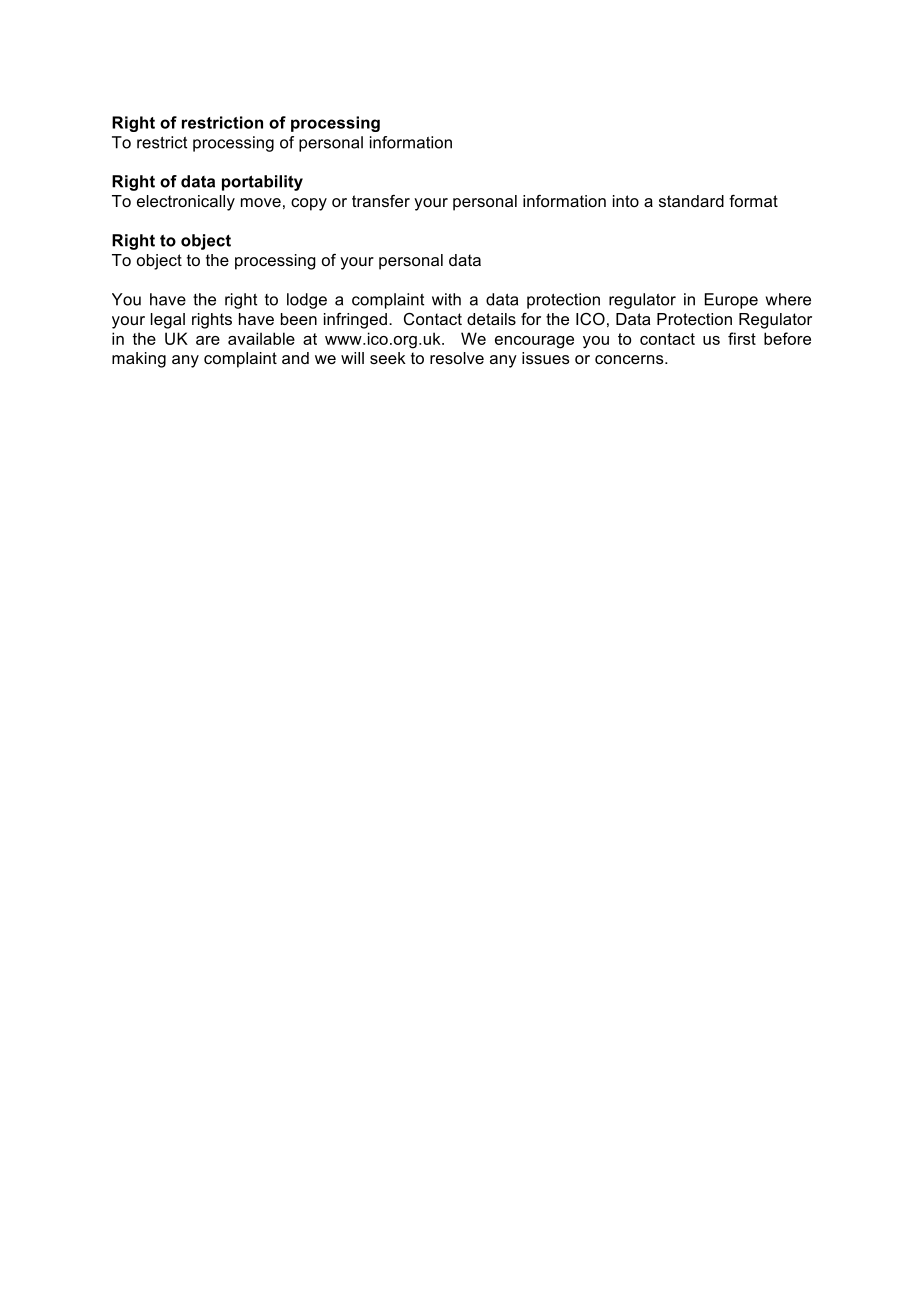 This page has height=1308, width=924. I want to click on with, so click(446, 299).
